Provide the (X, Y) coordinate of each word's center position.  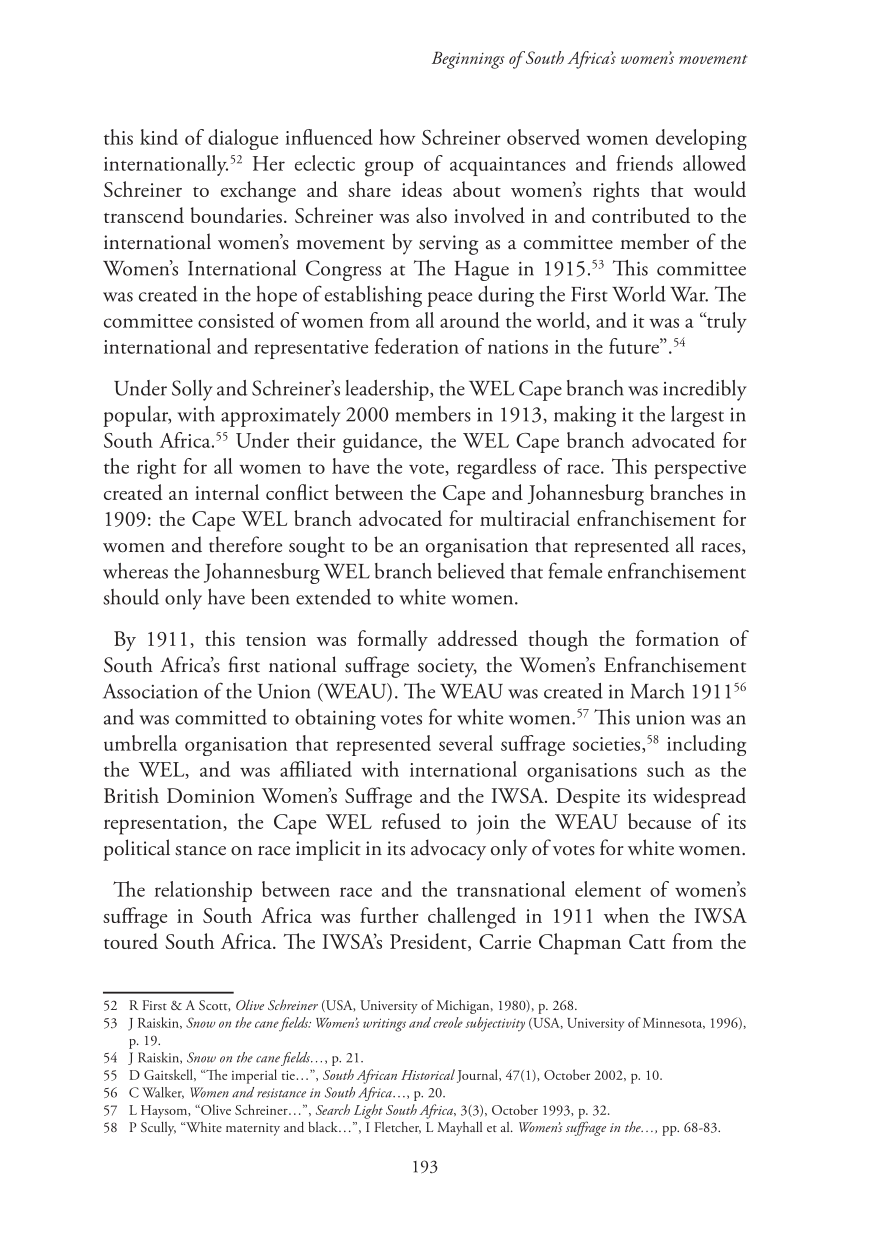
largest (697, 416)
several (466, 743)
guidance (381, 442)
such (666, 769)
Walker (163, 1093)
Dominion (211, 795)
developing (701, 139)
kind (159, 137)
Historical (428, 1074)
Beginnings (468, 60)
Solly (192, 390)
